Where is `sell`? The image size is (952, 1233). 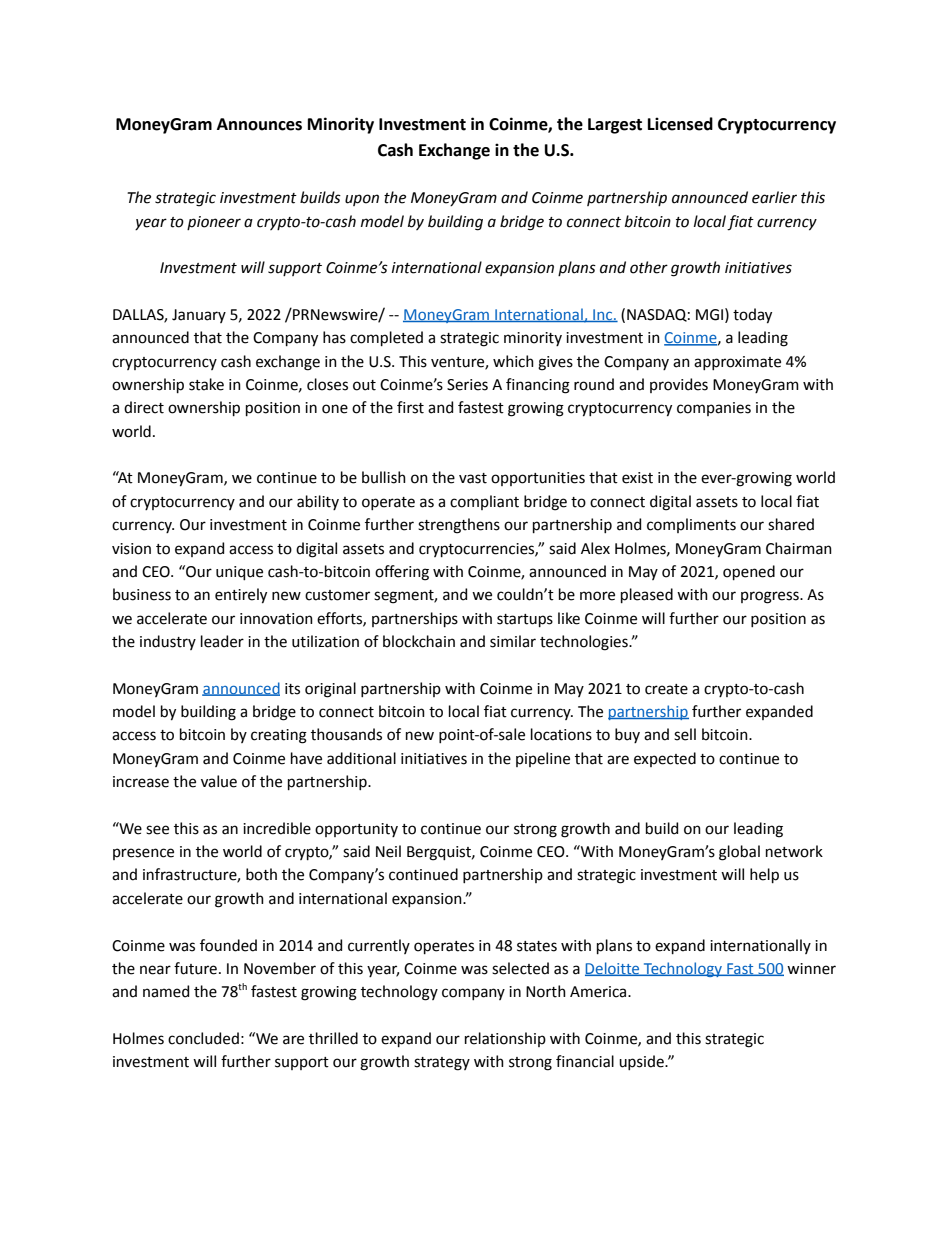
sell is located at coordinates (685, 734).
